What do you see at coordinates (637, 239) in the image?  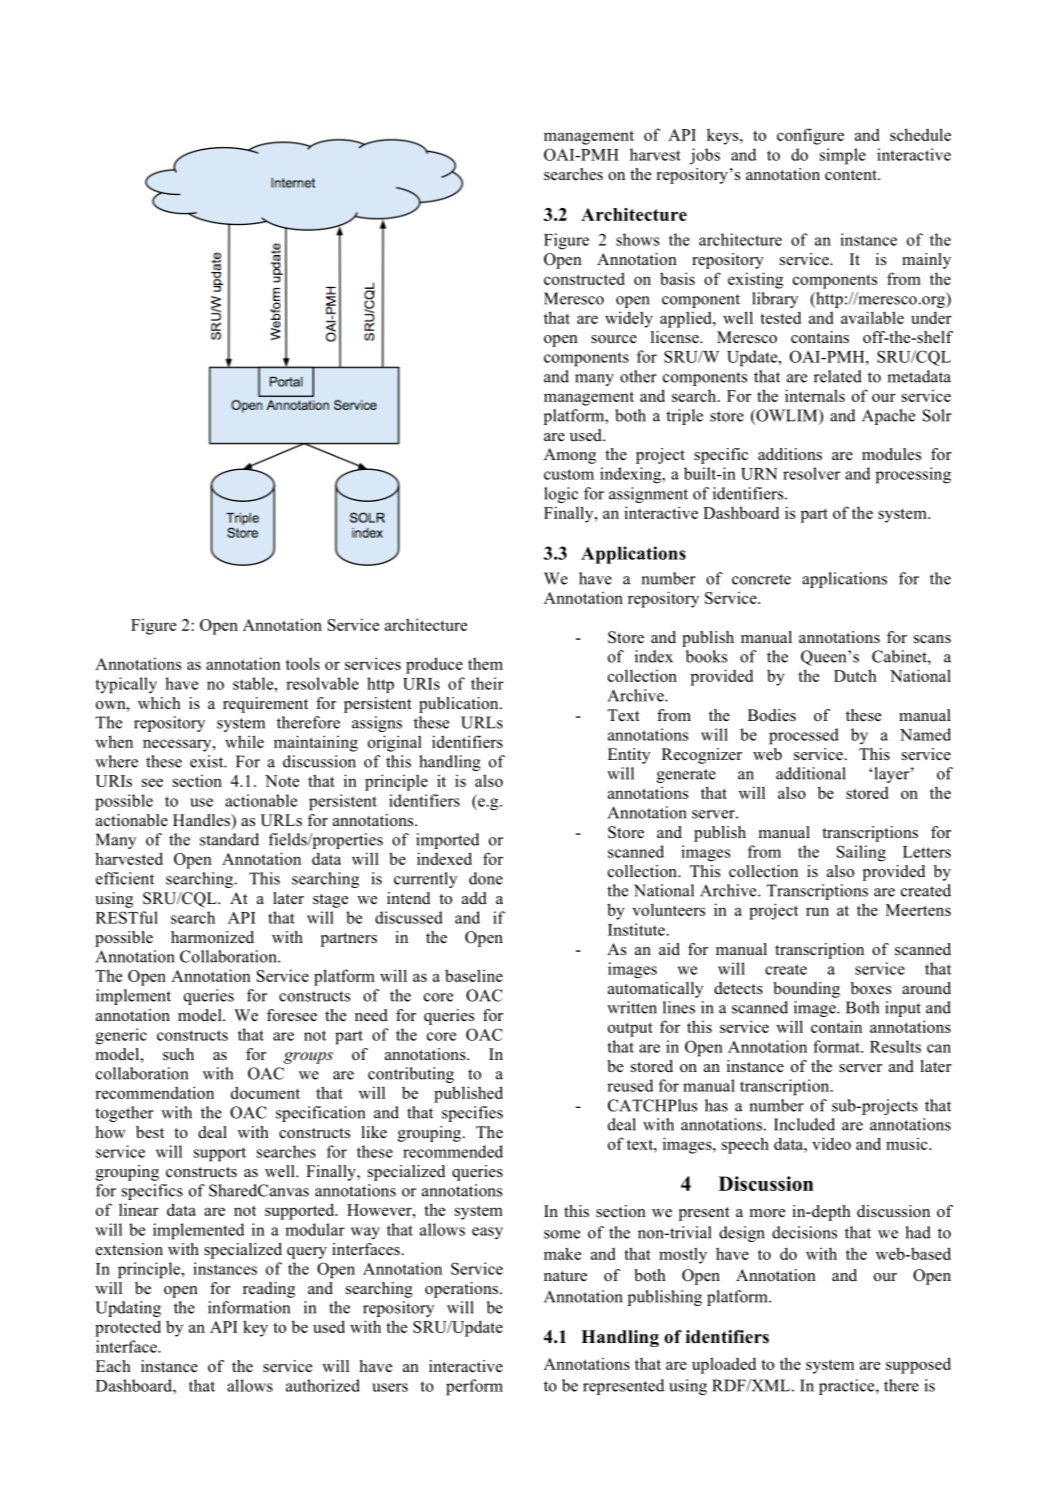 I see `shows` at bounding box center [637, 239].
